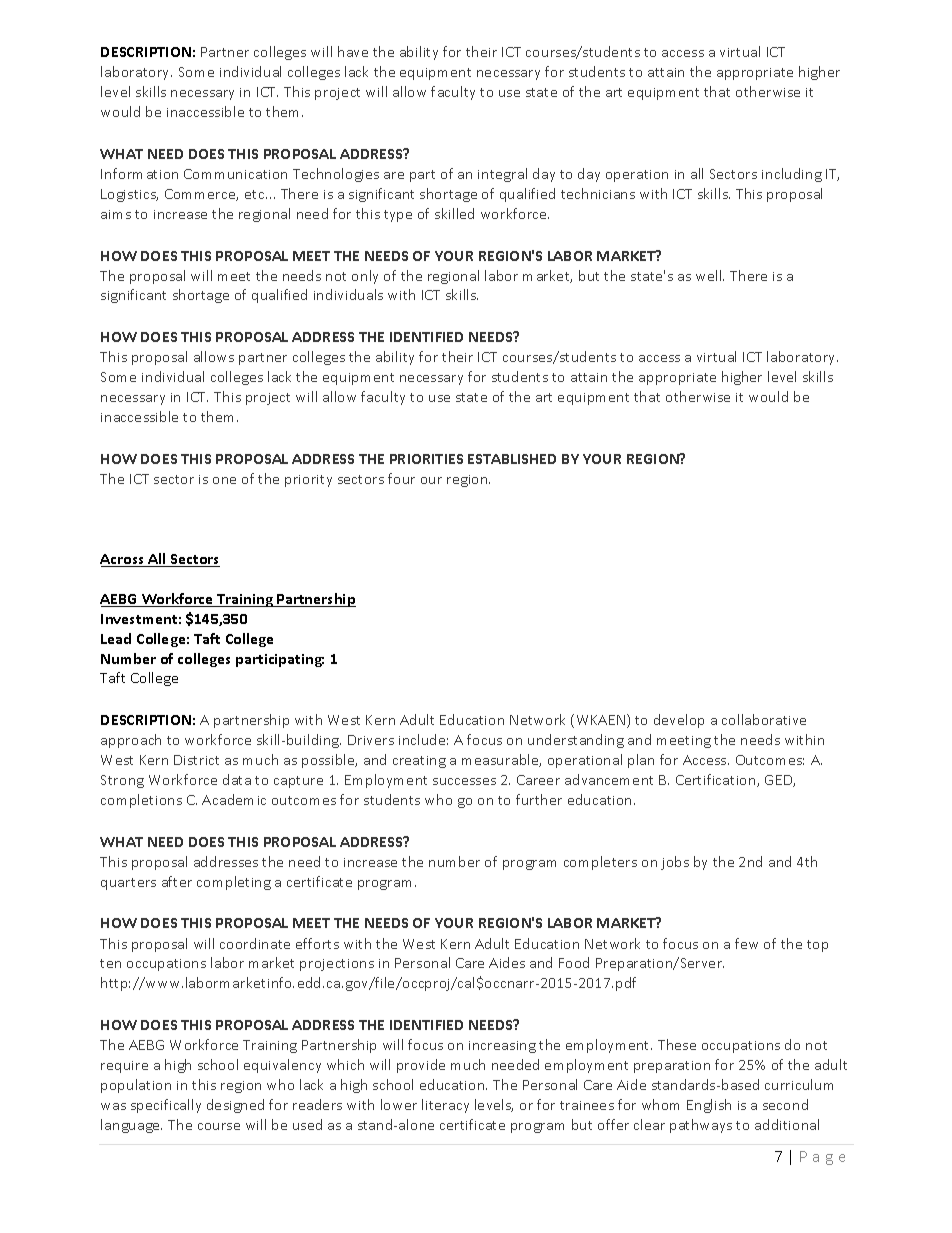  I want to click on develop, so click(679, 721).
